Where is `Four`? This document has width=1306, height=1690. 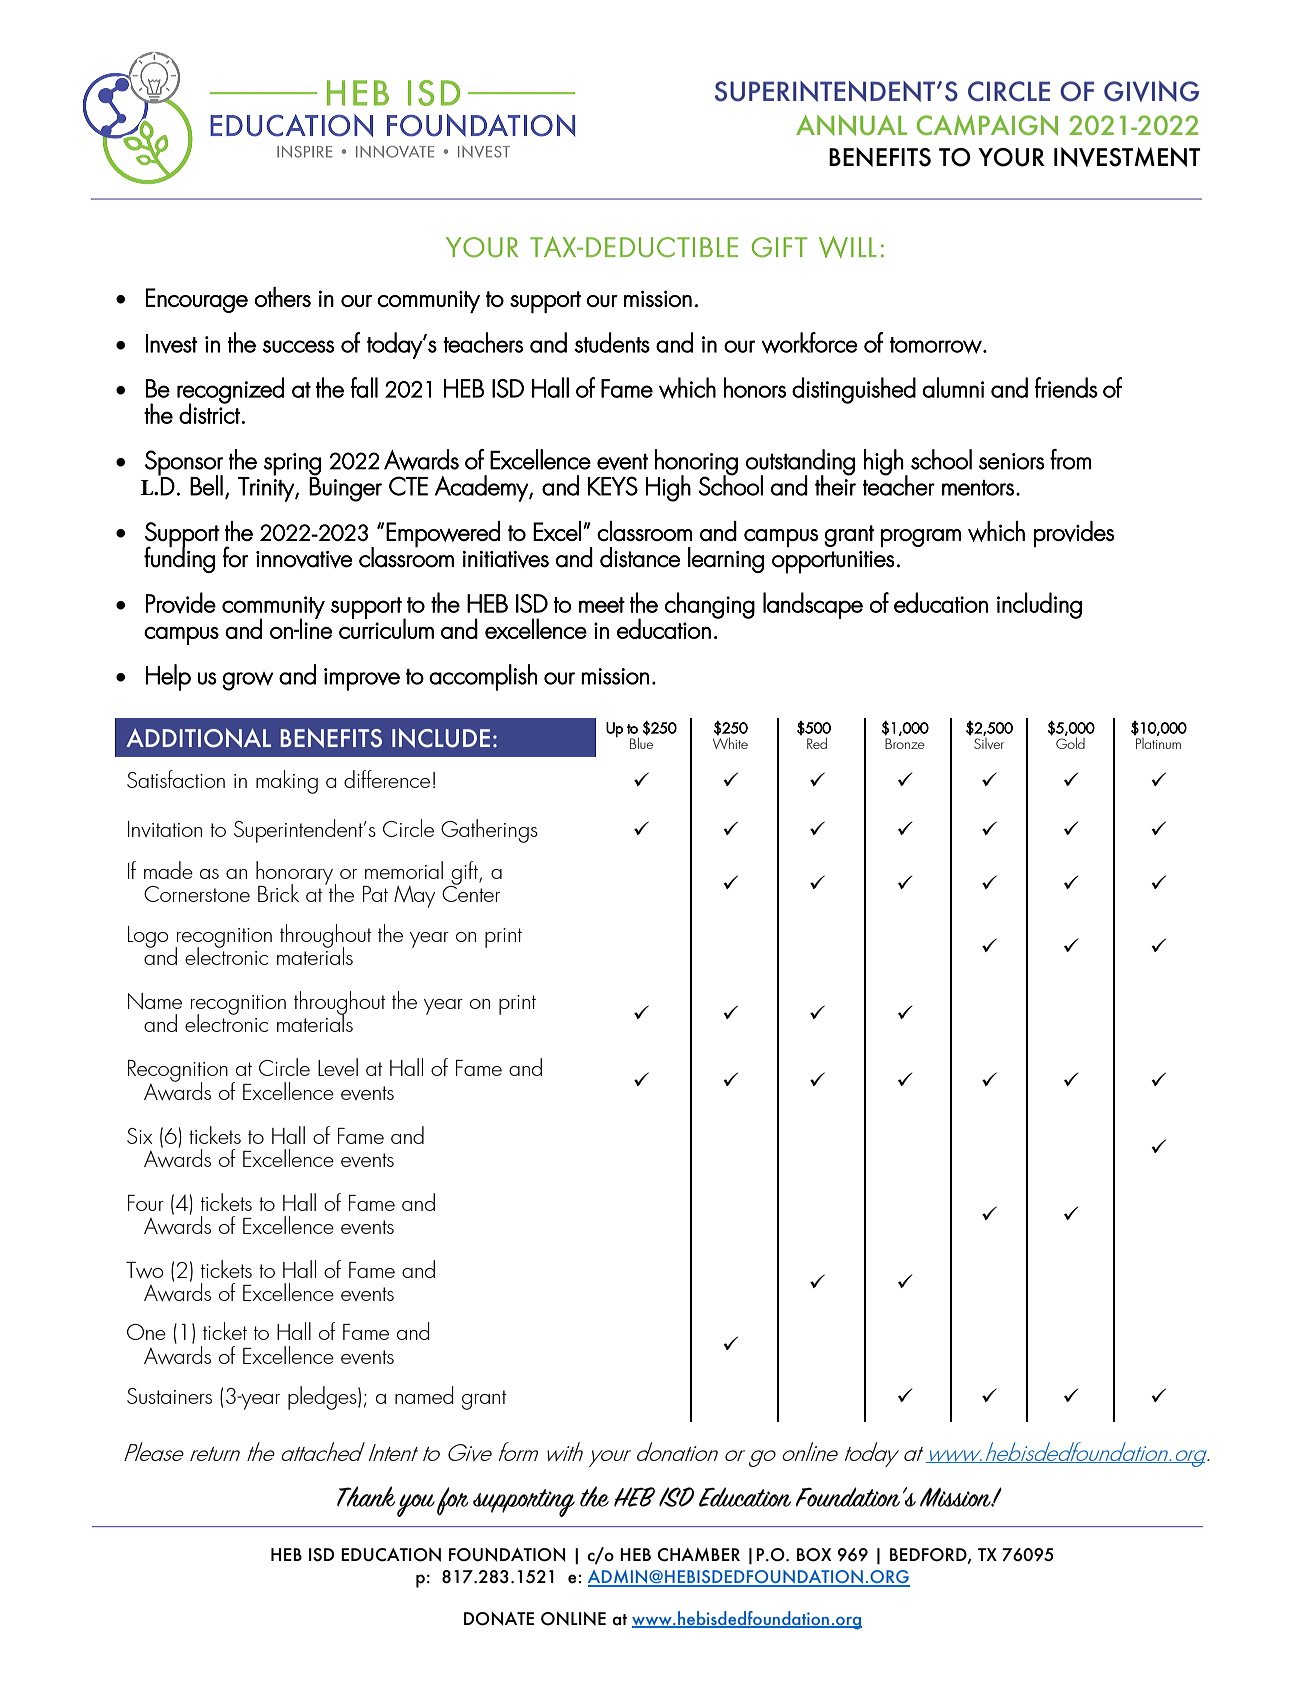
Four is located at coordinates (146, 1203).
